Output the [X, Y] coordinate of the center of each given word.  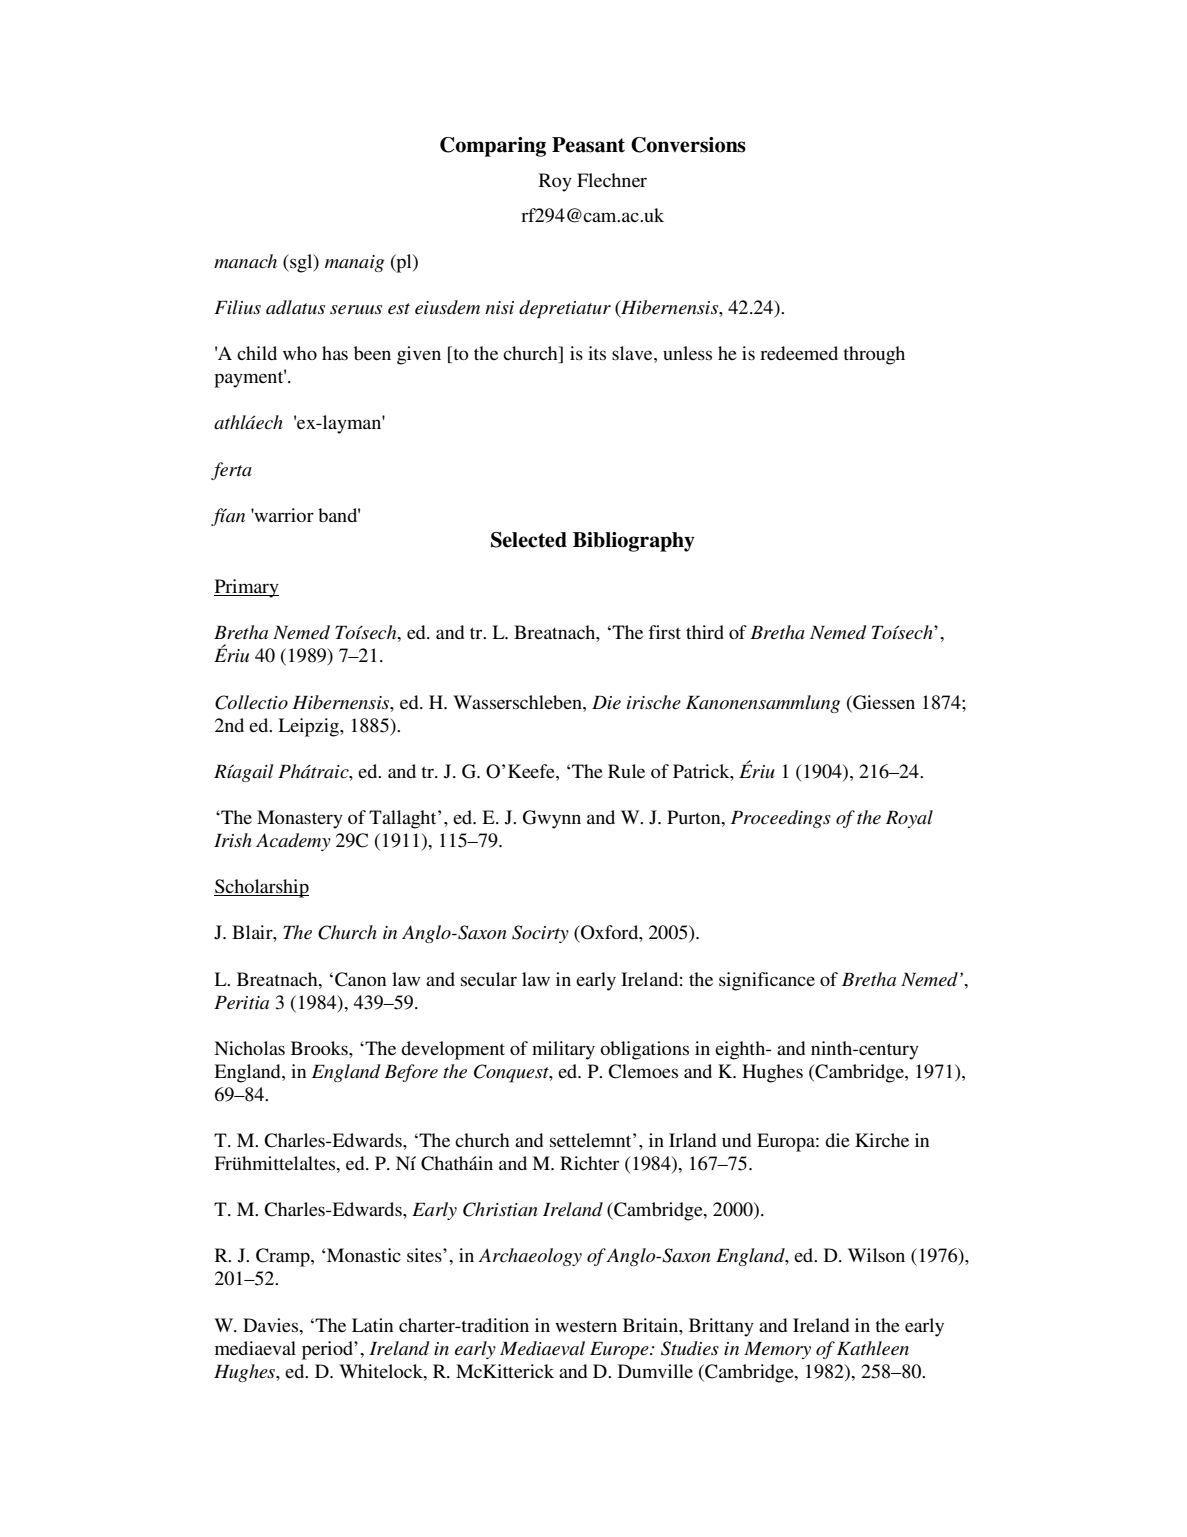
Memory [777, 1350]
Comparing [493, 147]
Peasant [588, 145]
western [586, 1326]
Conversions [688, 145]
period [328, 1350]
